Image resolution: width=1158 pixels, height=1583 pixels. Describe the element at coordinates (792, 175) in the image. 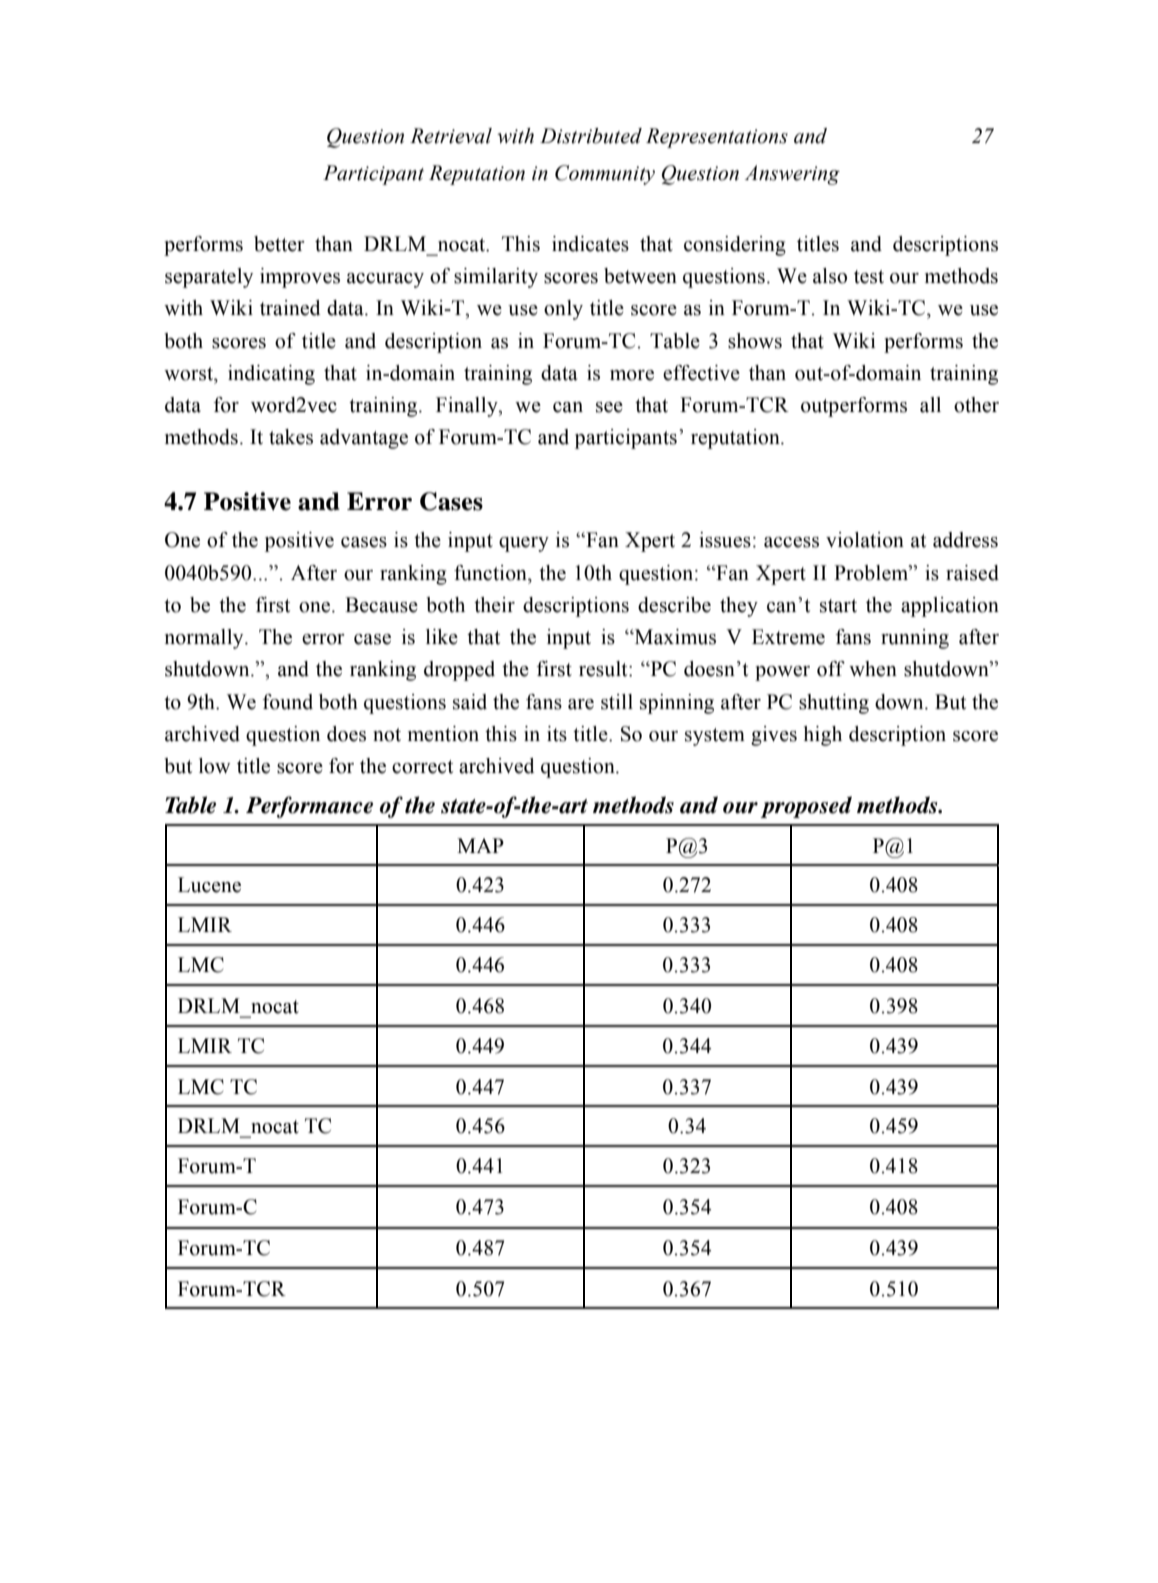

I see `Answering` at that location.
